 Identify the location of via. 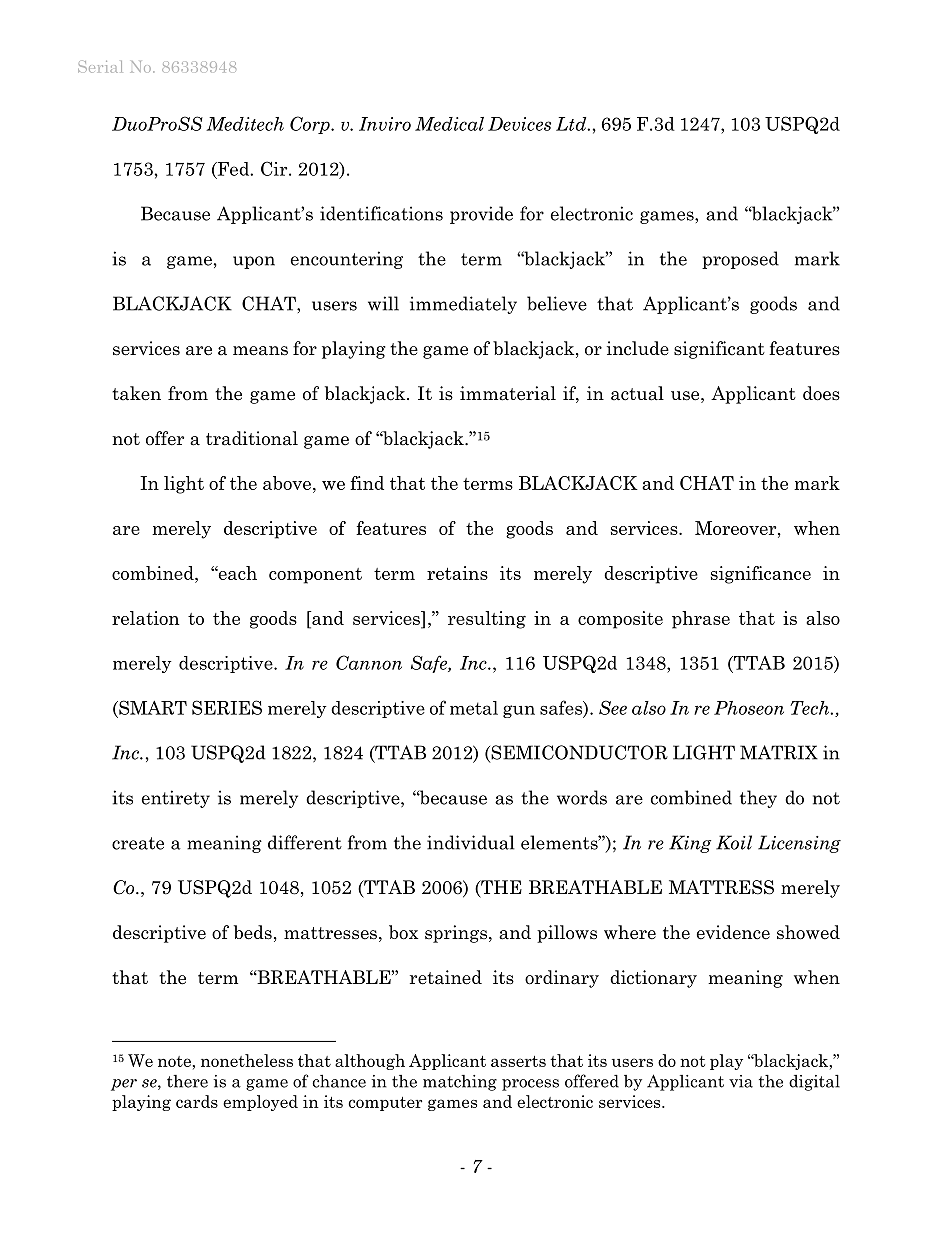
(741, 1081).
